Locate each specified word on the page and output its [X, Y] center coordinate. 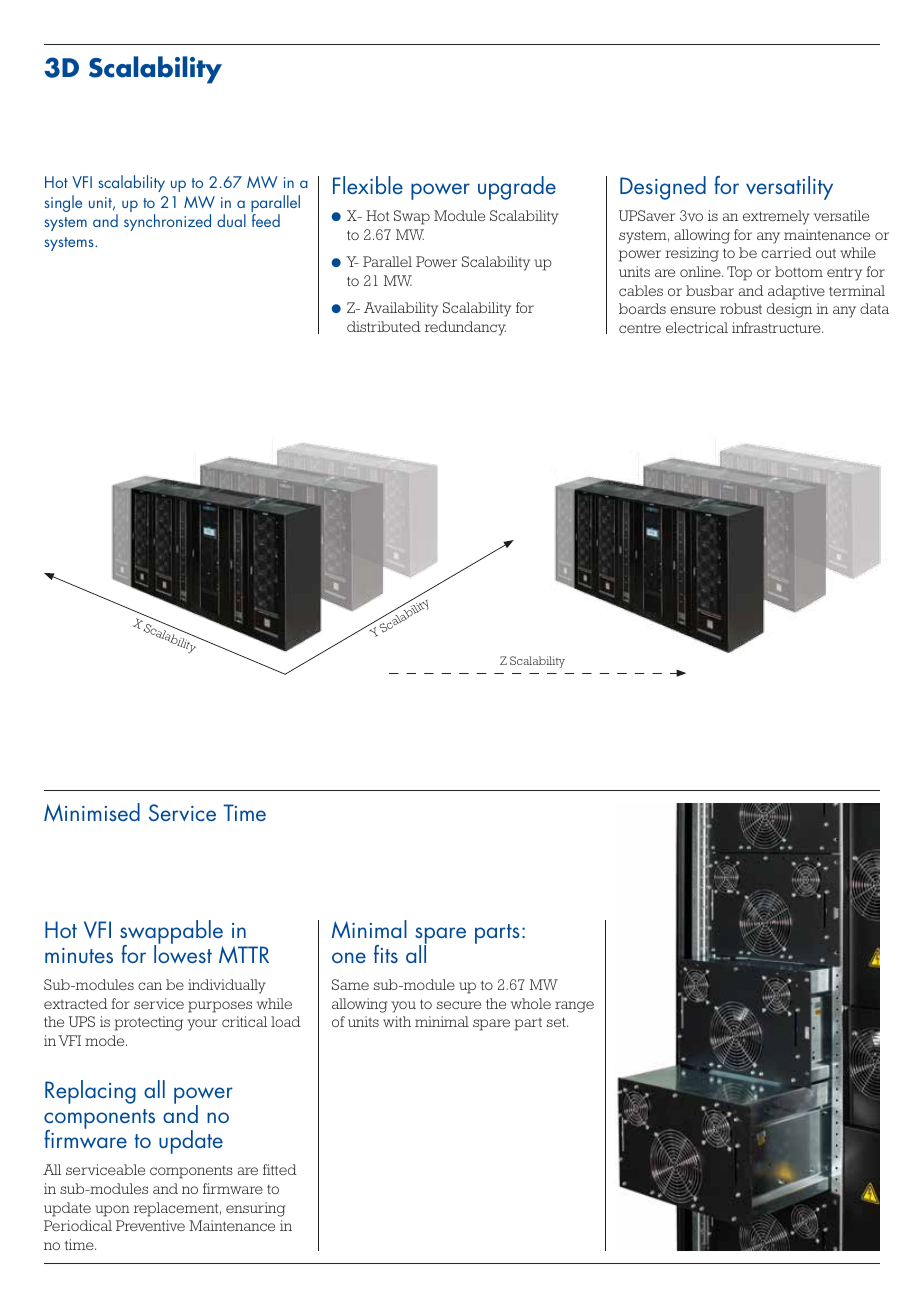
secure [459, 1005]
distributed [384, 326]
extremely [776, 217]
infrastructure [777, 327]
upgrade [517, 188]
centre [640, 328]
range [574, 1007]
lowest [183, 953]
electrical [697, 327]
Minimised [92, 812]
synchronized [167, 222]
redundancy [465, 328]
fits [386, 954]
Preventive [150, 1225]
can [150, 986]
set [557, 1022]
